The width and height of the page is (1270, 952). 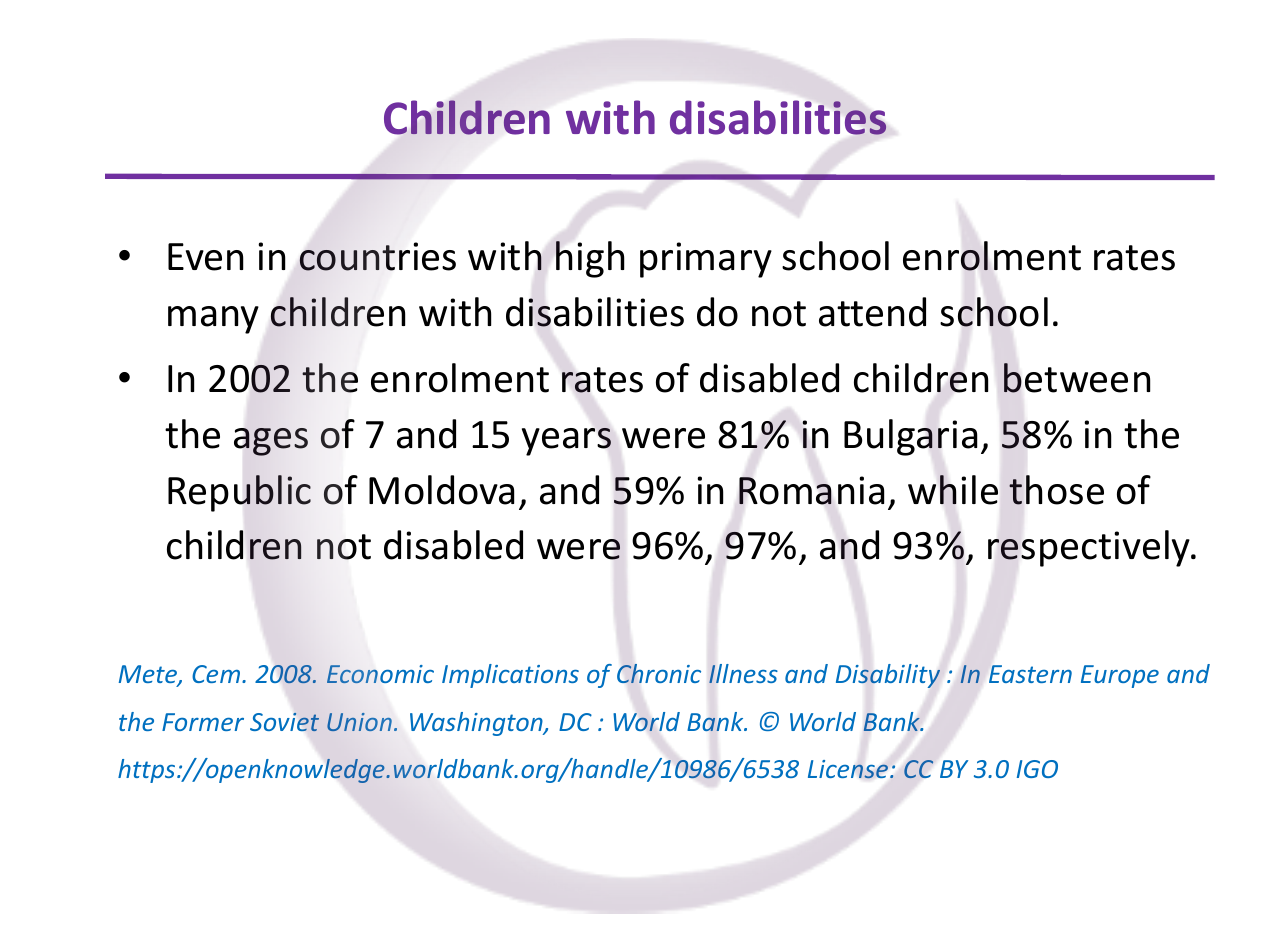 What do you see at coordinates (1056, 490) in the page?
I see `those` at bounding box center [1056, 490].
